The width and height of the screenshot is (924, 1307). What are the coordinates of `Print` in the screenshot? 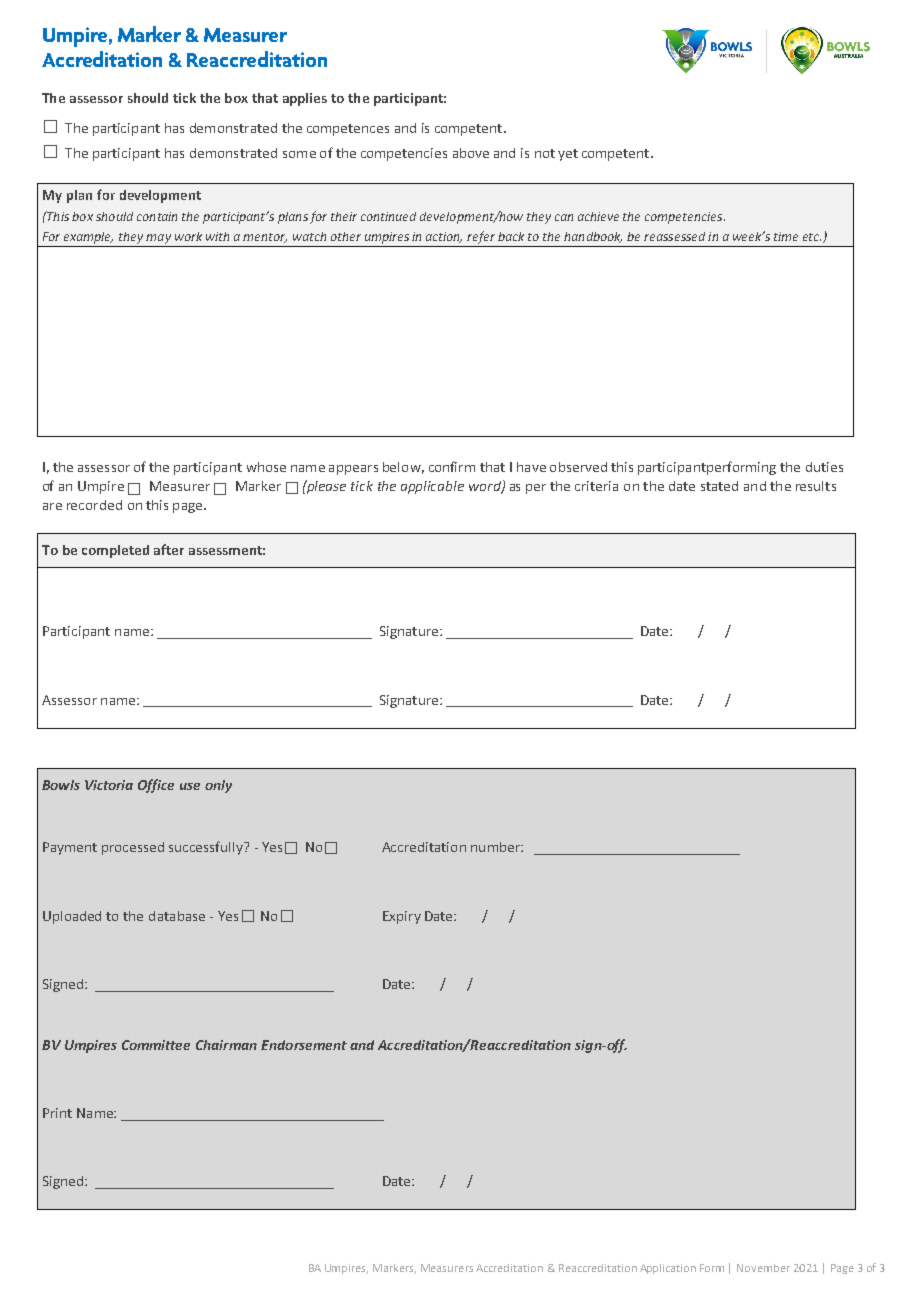 It's located at (57, 1113).
